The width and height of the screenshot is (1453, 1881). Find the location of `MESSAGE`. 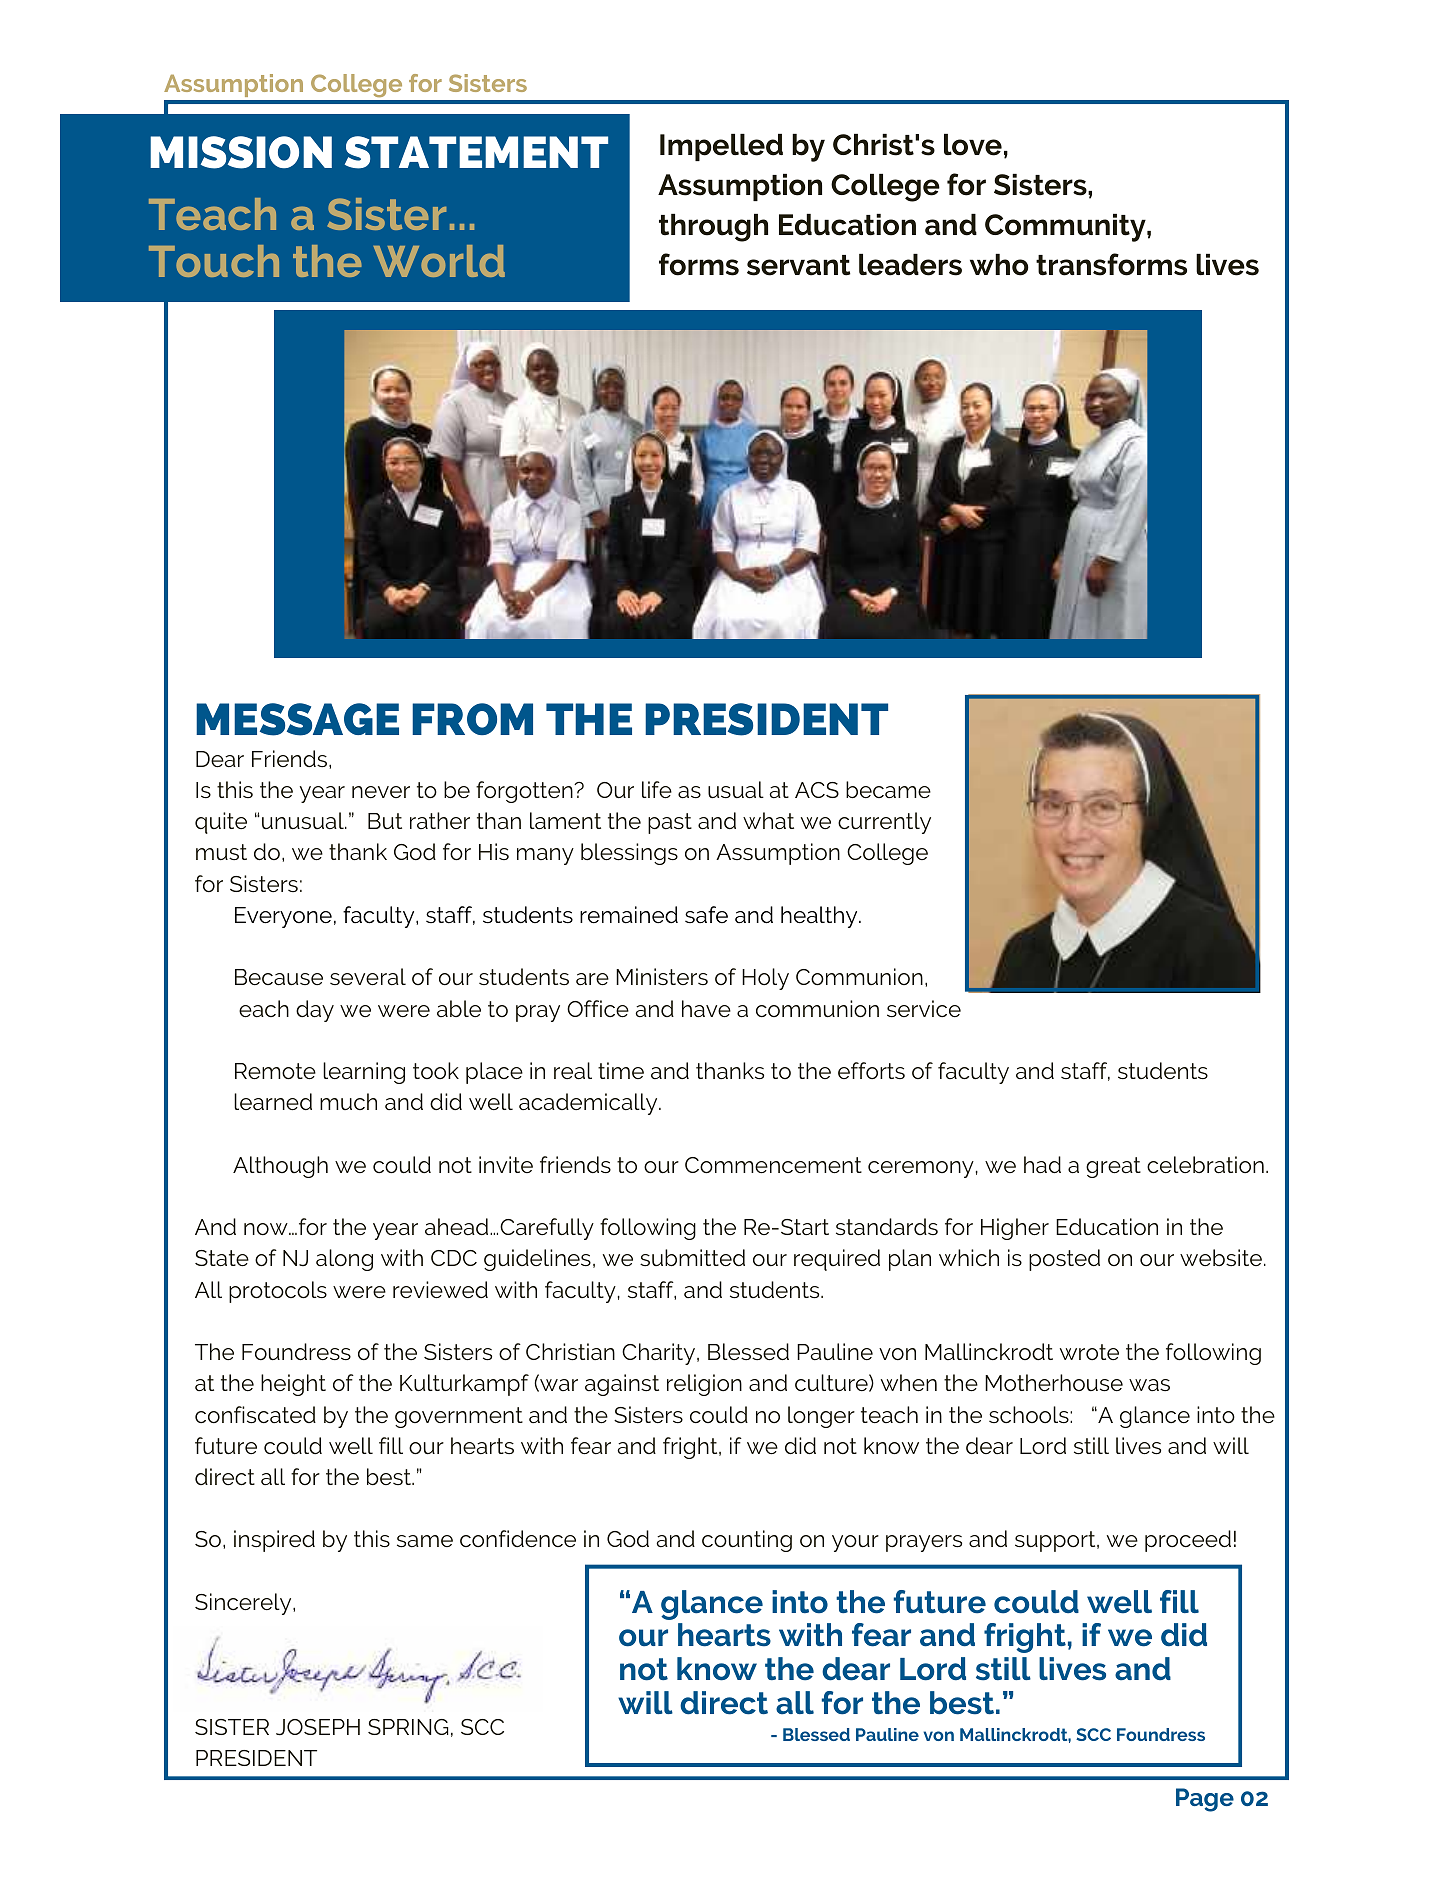

MESSAGE is located at coordinates (297, 719).
